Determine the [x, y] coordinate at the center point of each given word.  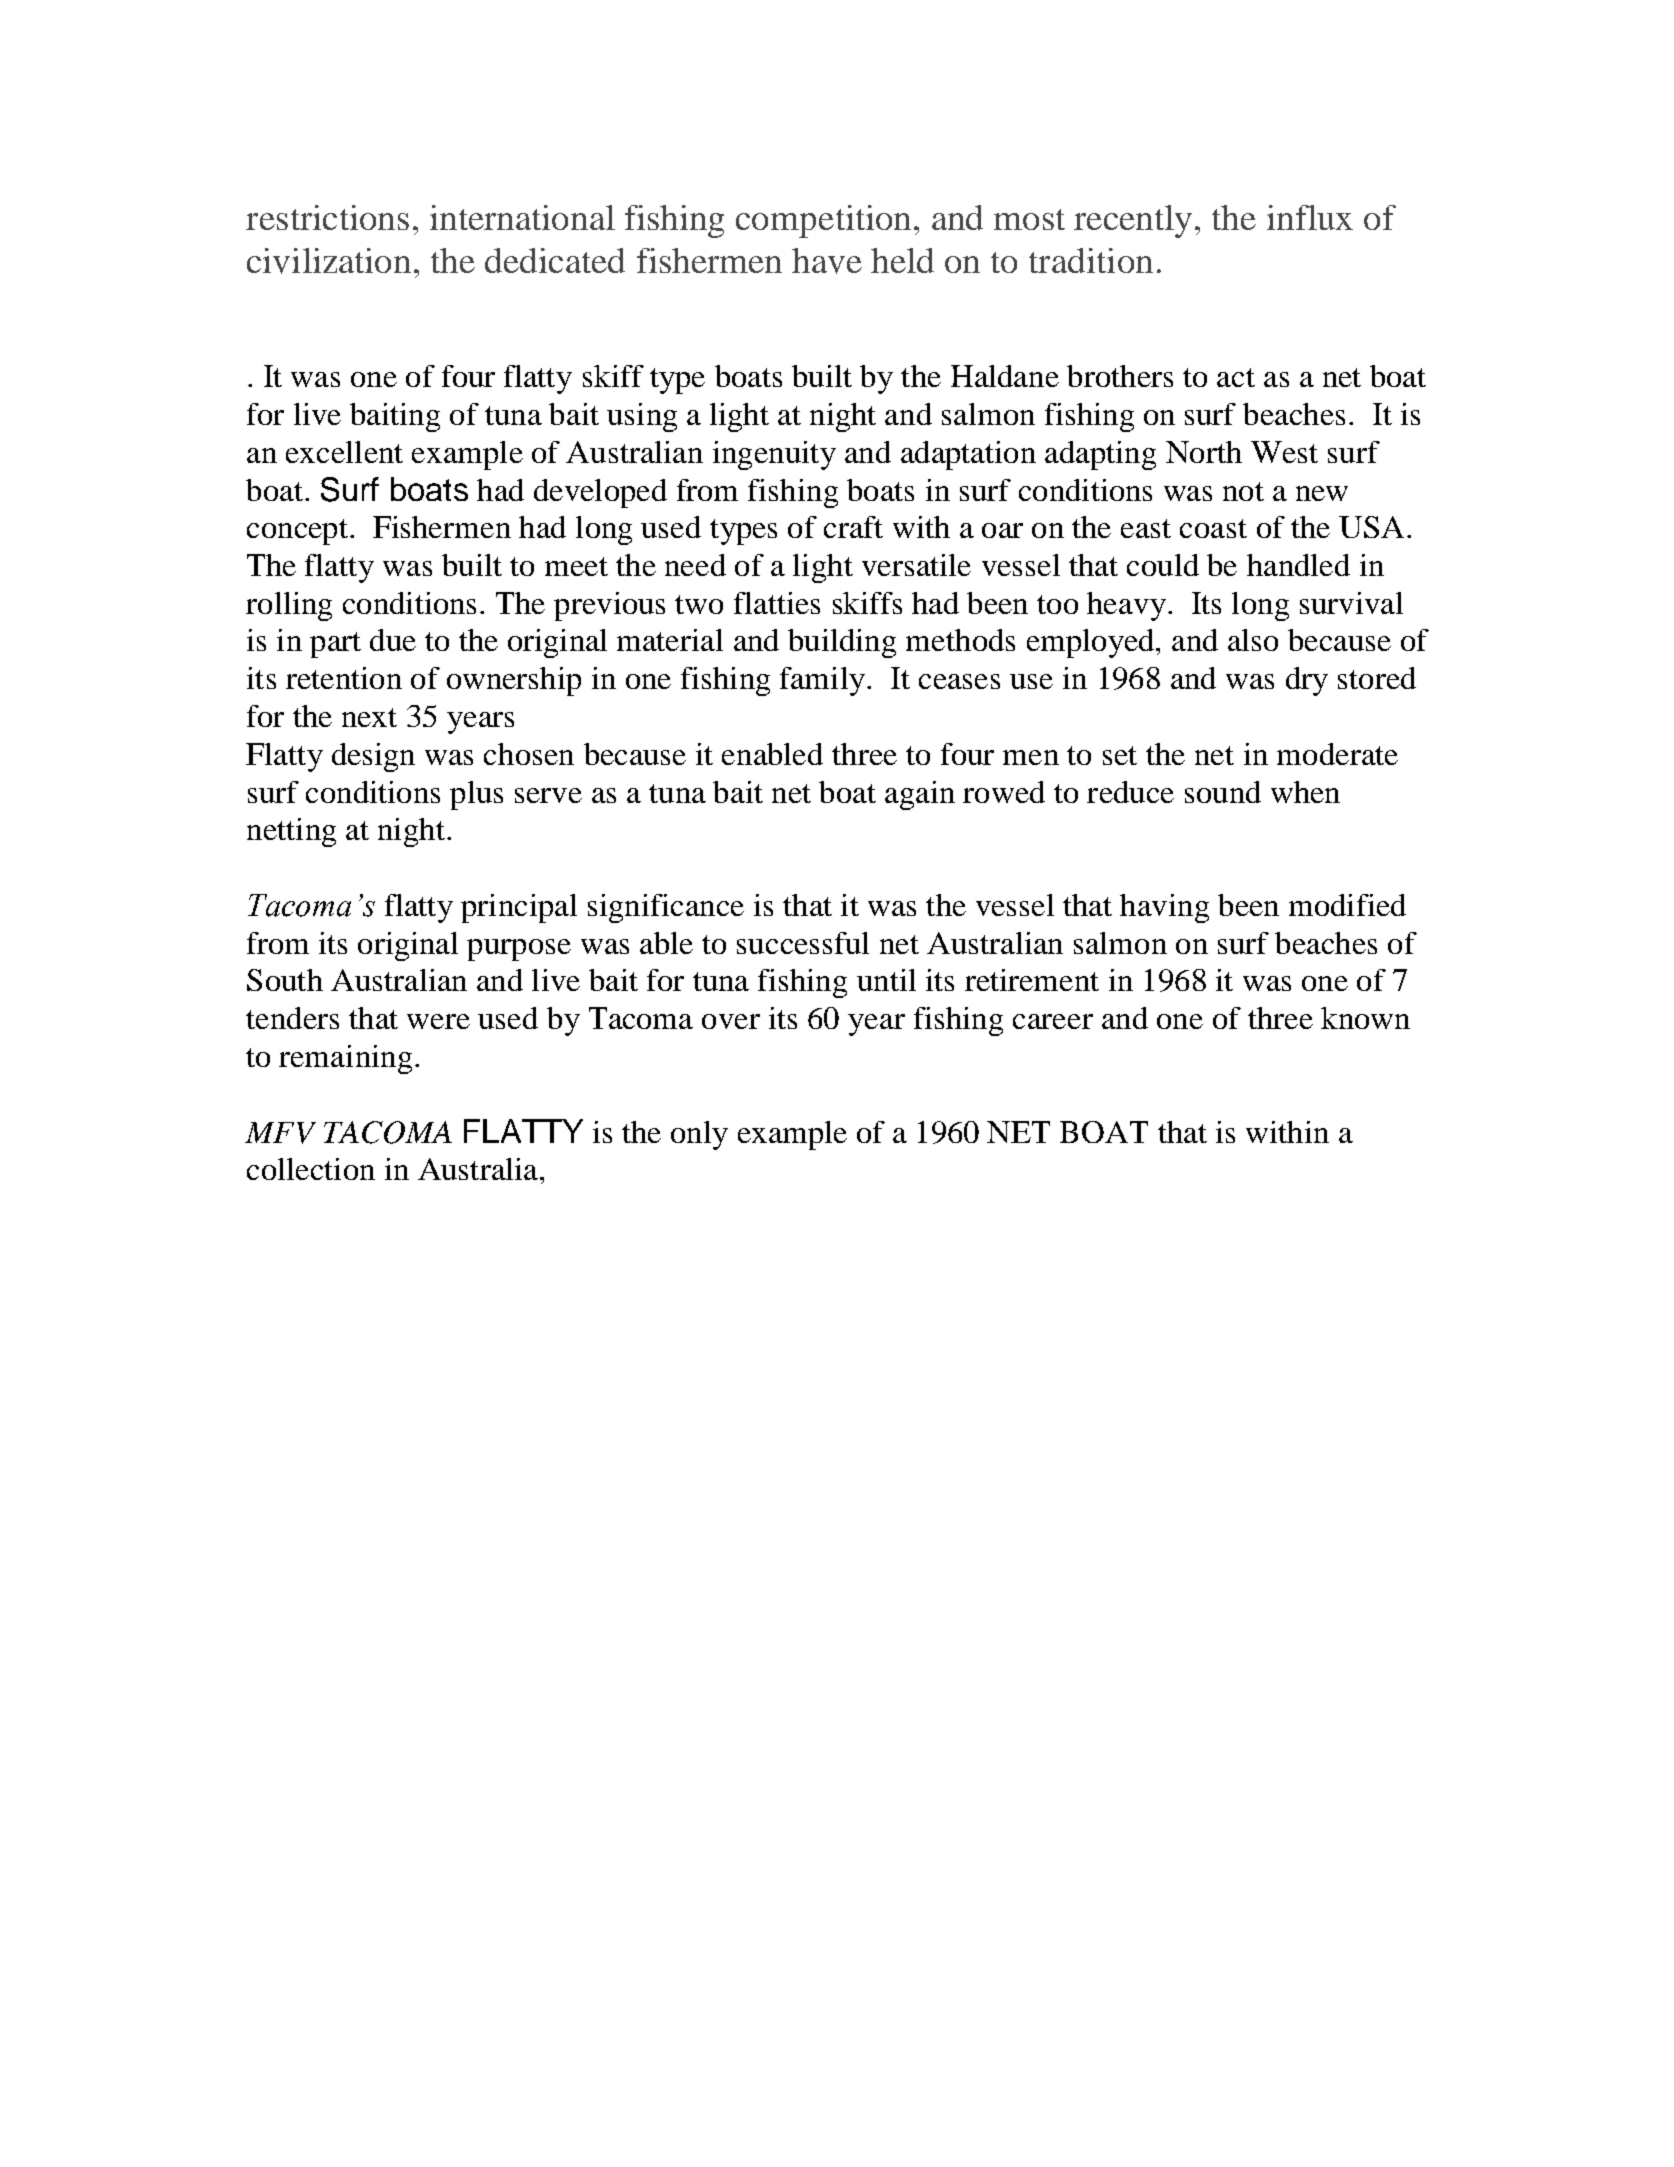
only [699, 1135]
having [1164, 908]
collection [311, 1169]
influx [1310, 217]
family [822, 681]
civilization [329, 261]
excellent [344, 452]
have [827, 261]
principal [519, 908]
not [1243, 491]
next [369, 717]
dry [1307, 681]
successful [803, 943]
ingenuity [774, 455]
